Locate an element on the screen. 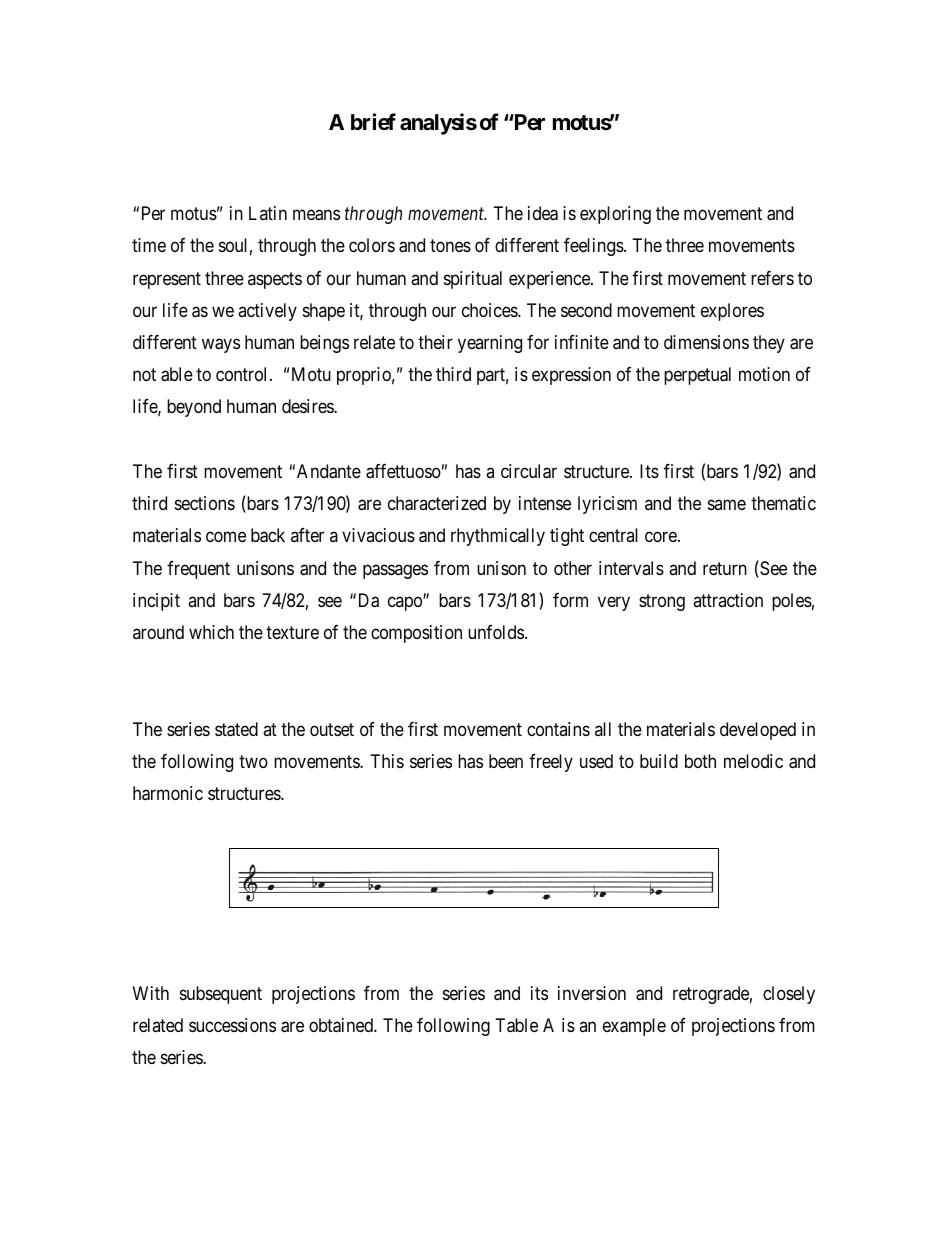 The height and width of the screenshot is (1233, 952). inversion is located at coordinates (592, 993).
